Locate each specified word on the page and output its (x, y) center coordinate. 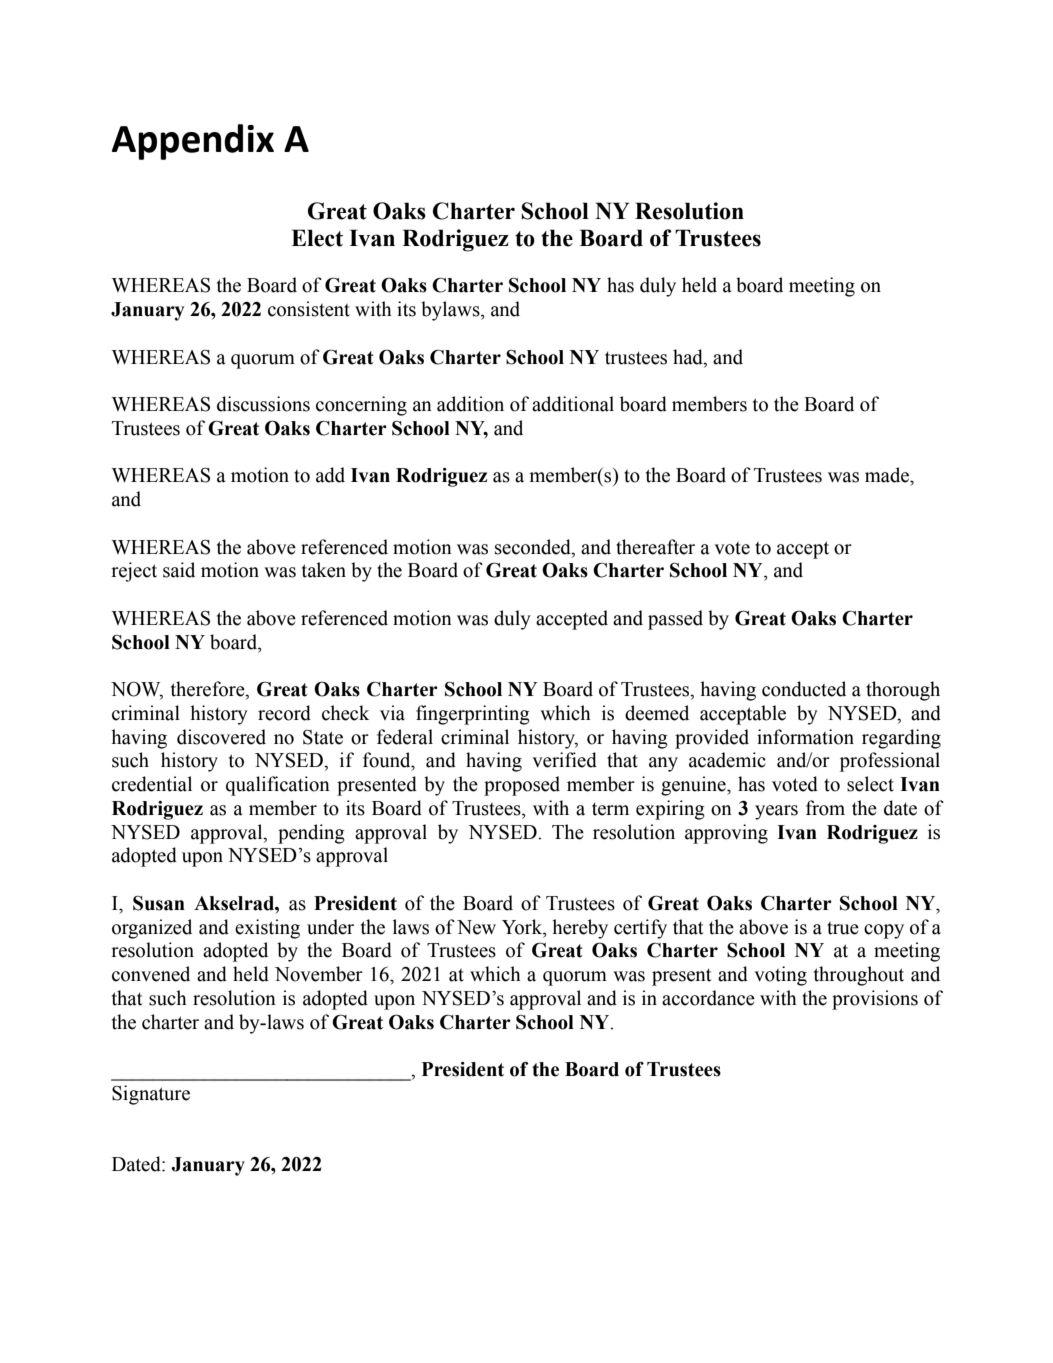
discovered (221, 737)
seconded (534, 547)
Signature (151, 1095)
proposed (522, 786)
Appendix (193, 142)
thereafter (655, 547)
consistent (309, 309)
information (805, 737)
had (689, 357)
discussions (263, 404)
